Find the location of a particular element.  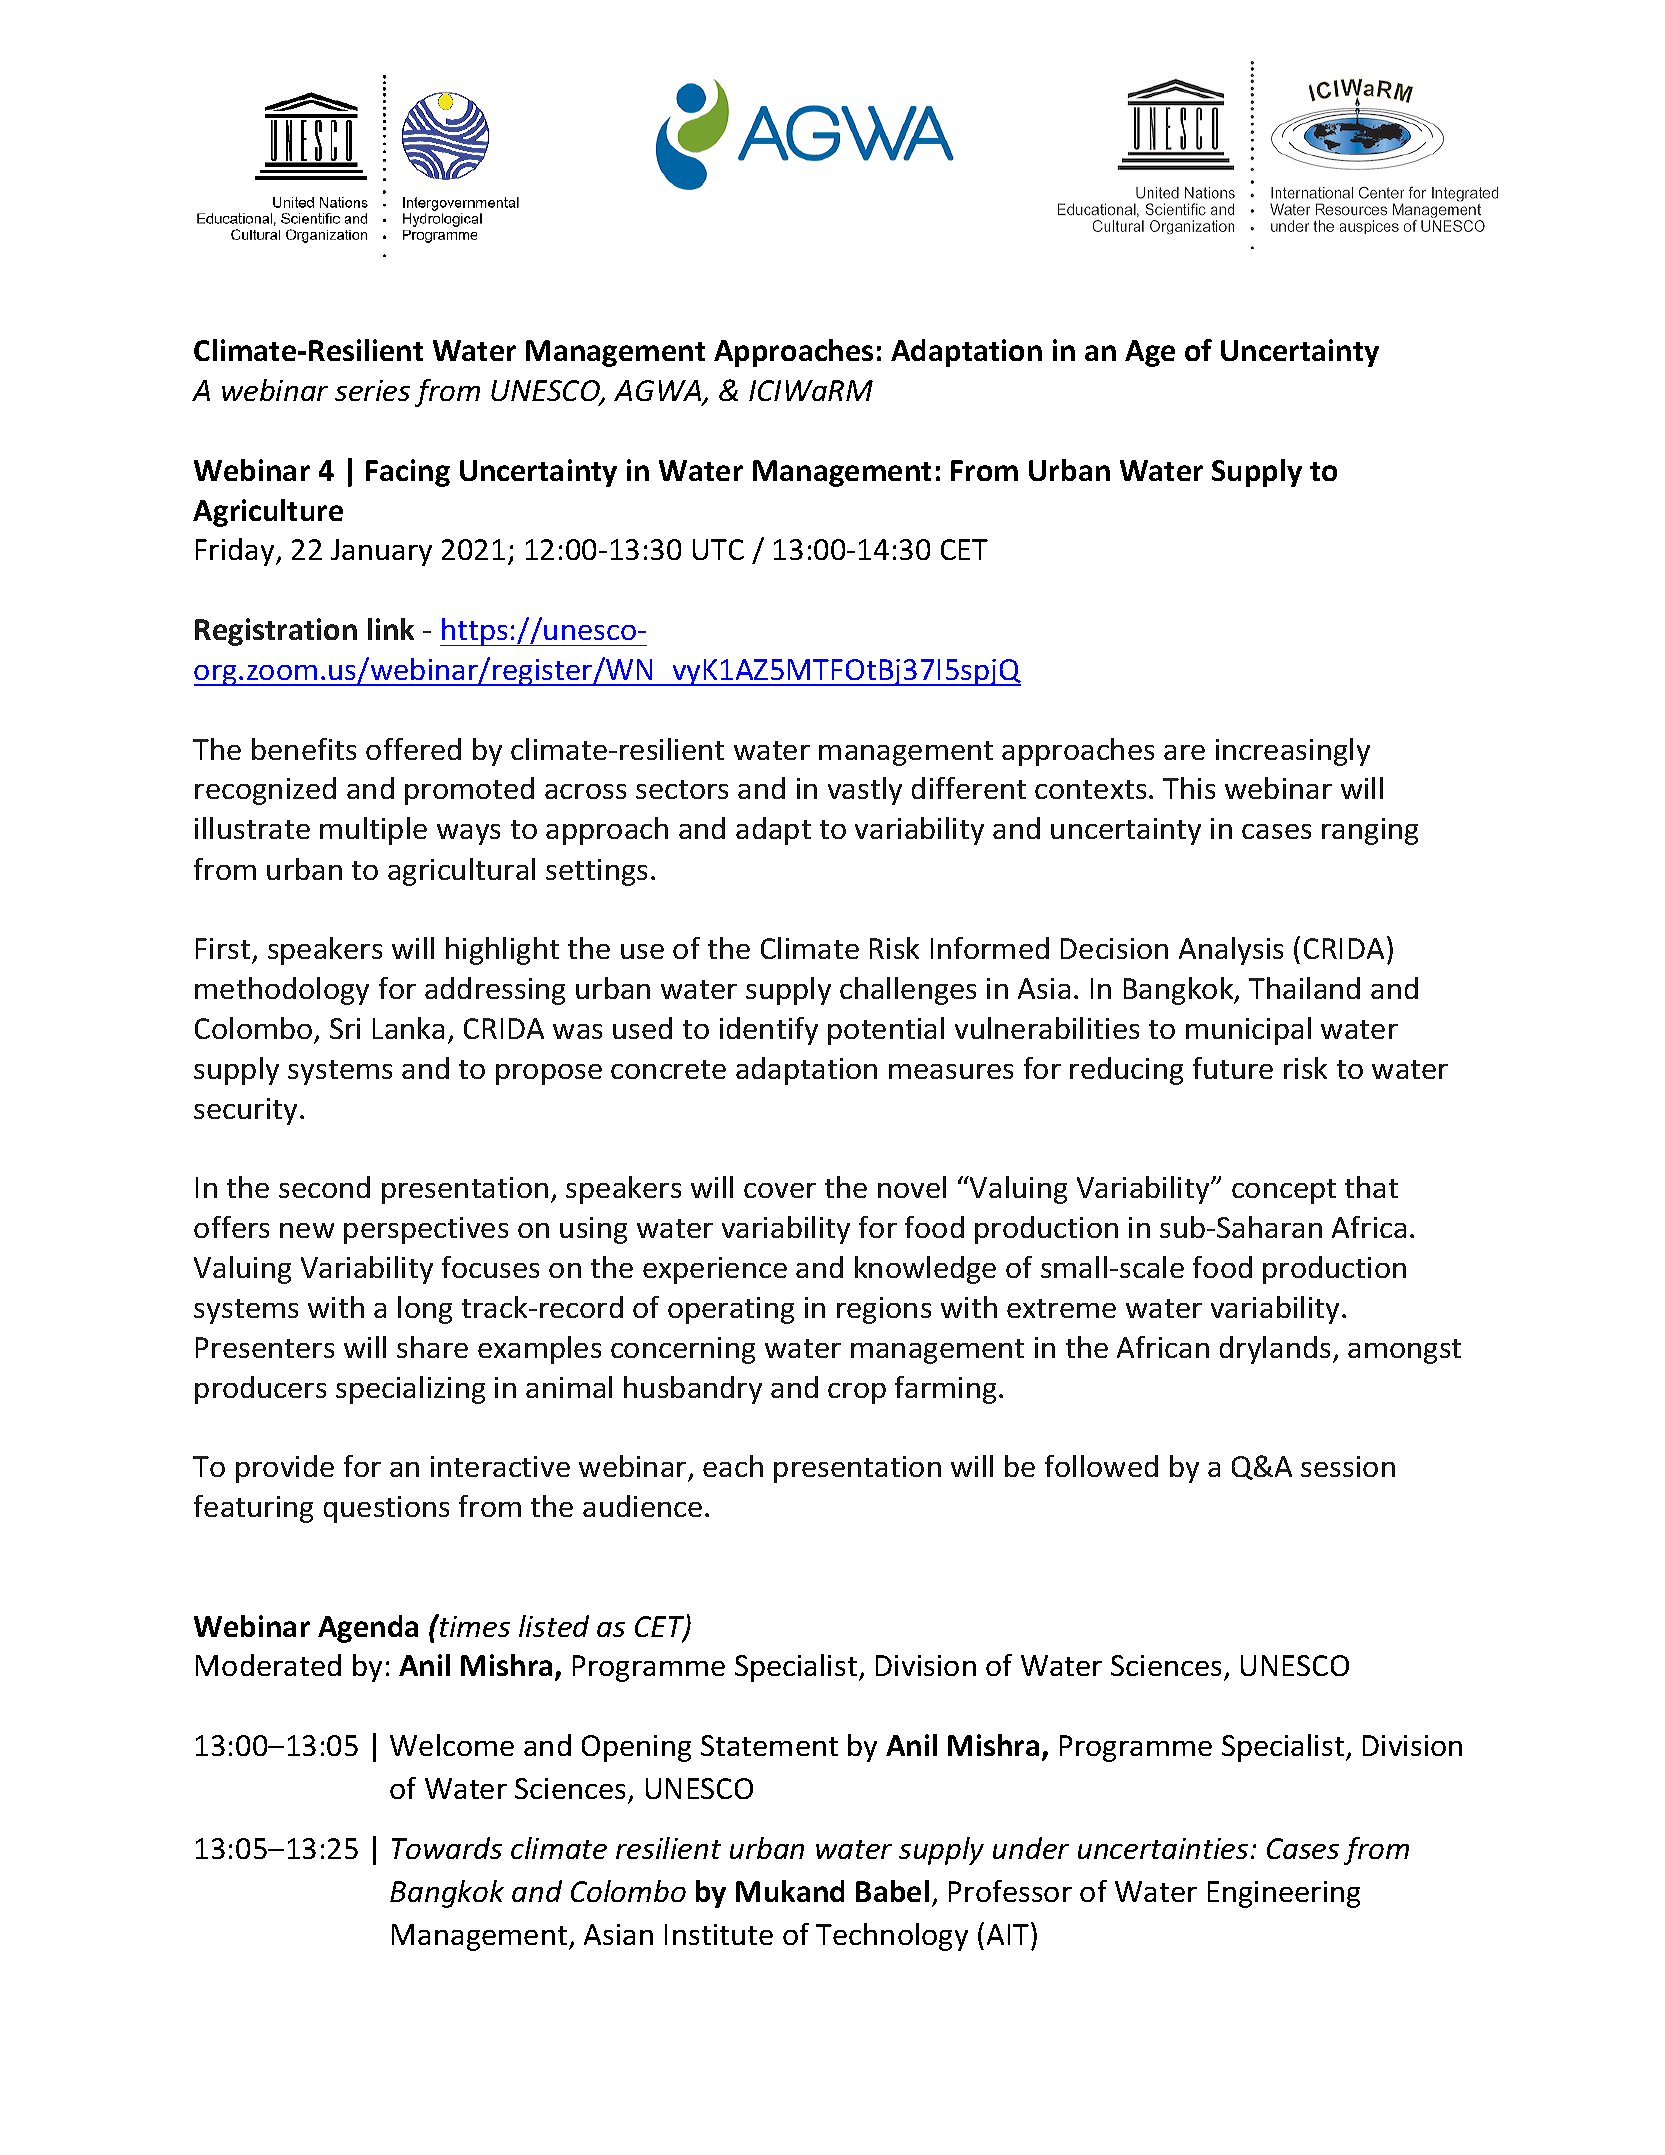

cover is located at coordinates (780, 1190).
